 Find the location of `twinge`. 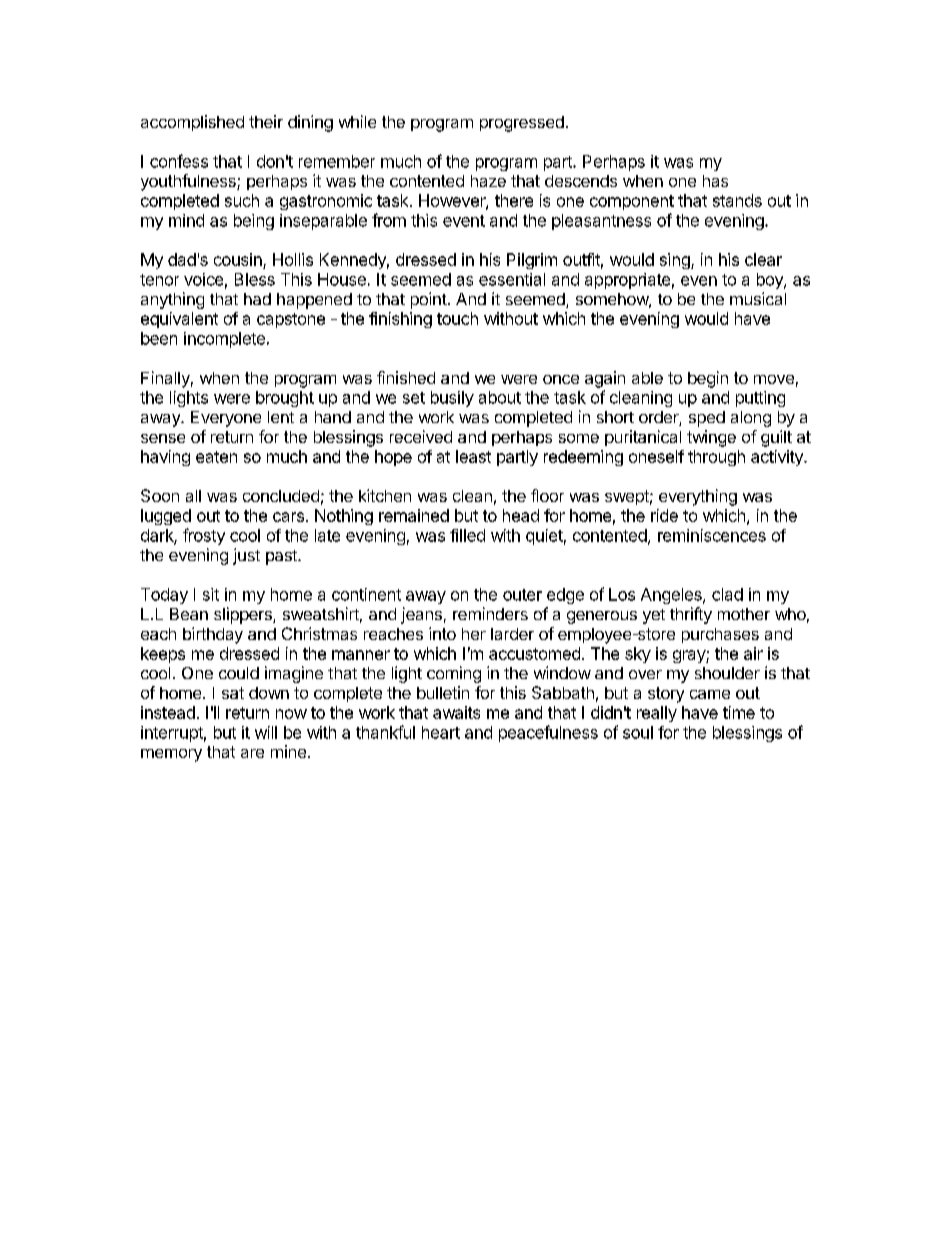

twinge is located at coordinates (711, 438).
